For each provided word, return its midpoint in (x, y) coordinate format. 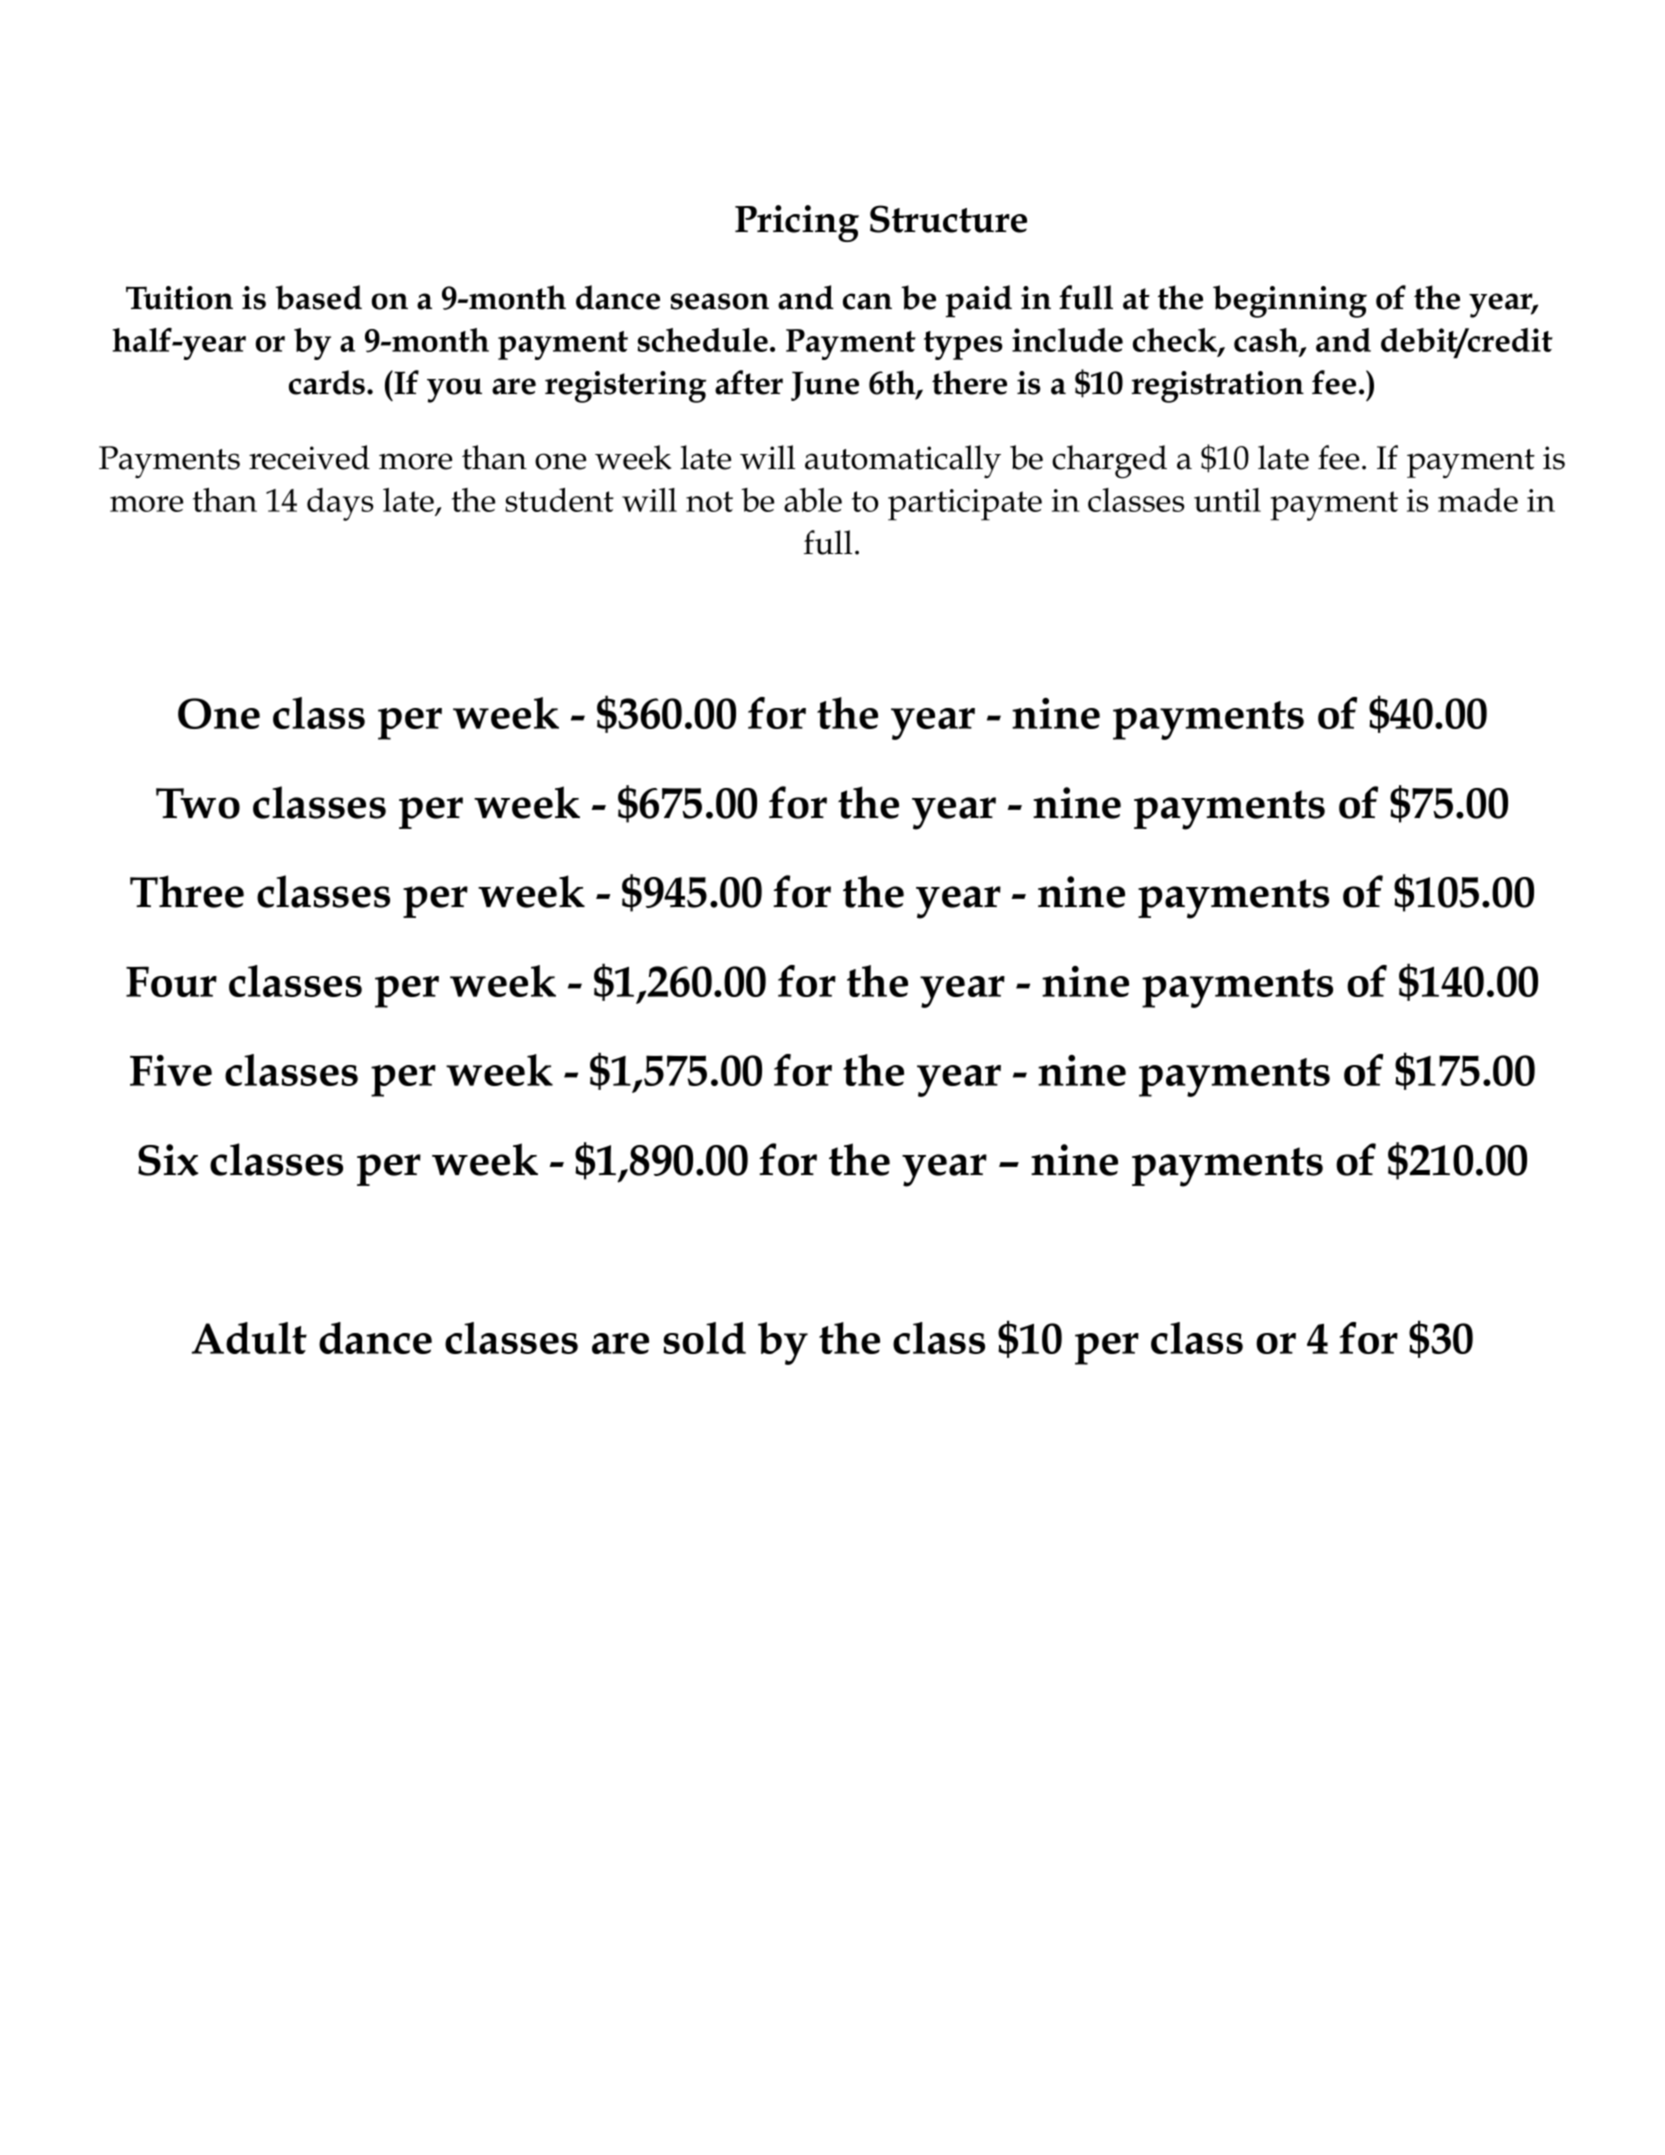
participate (965, 505)
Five (171, 1070)
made (1478, 500)
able (813, 500)
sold (704, 1338)
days (340, 504)
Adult (249, 1338)
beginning (1290, 301)
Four (171, 981)
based (318, 297)
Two (198, 803)
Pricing (797, 223)
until (1227, 500)
